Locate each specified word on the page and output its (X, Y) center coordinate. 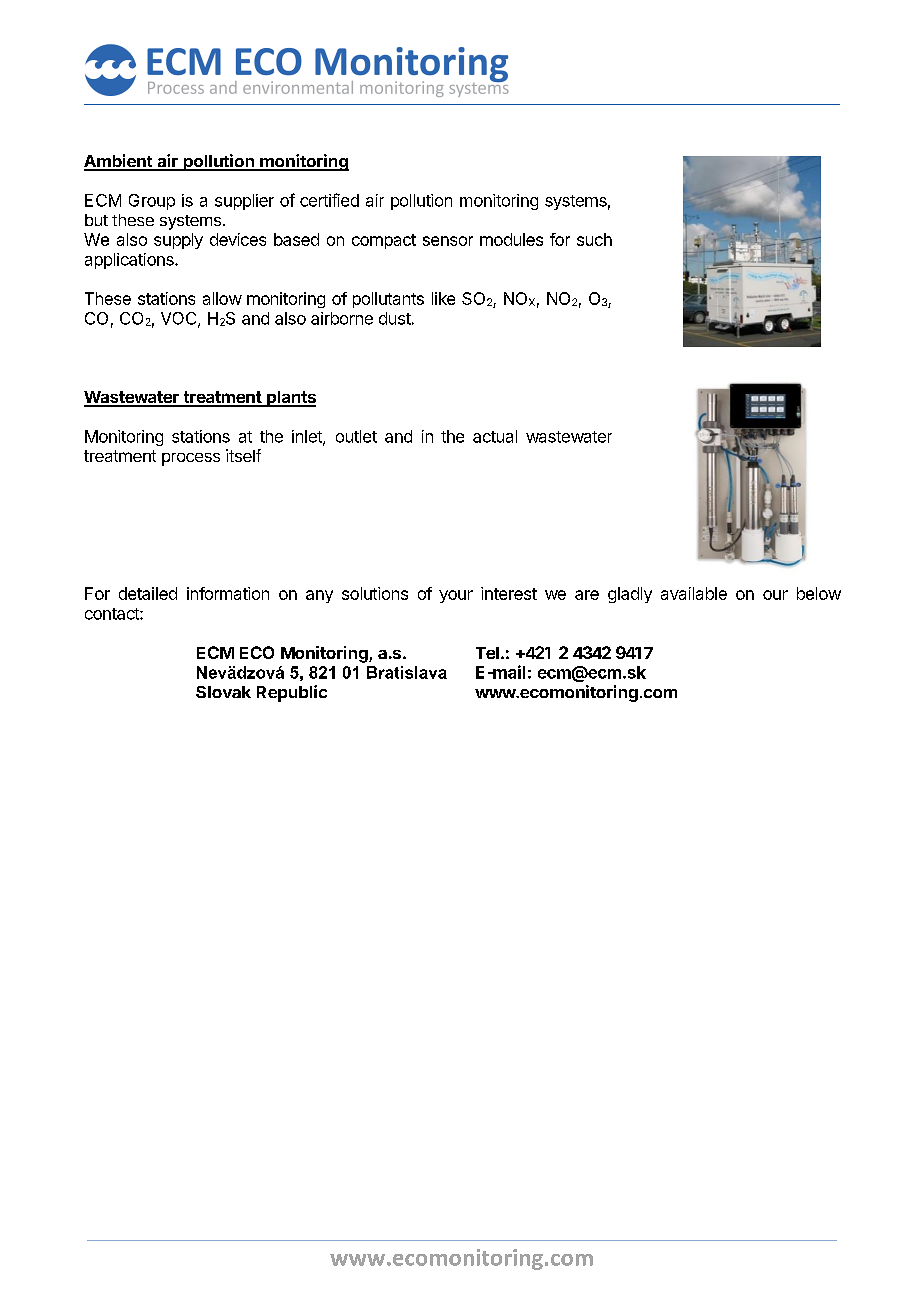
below (819, 593)
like (443, 298)
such (594, 239)
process (191, 459)
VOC (180, 319)
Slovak (223, 692)
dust (395, 318)
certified (329, 200)
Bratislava (407, 672)
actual (495, 436)
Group (152, 202)
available (694, 593)
